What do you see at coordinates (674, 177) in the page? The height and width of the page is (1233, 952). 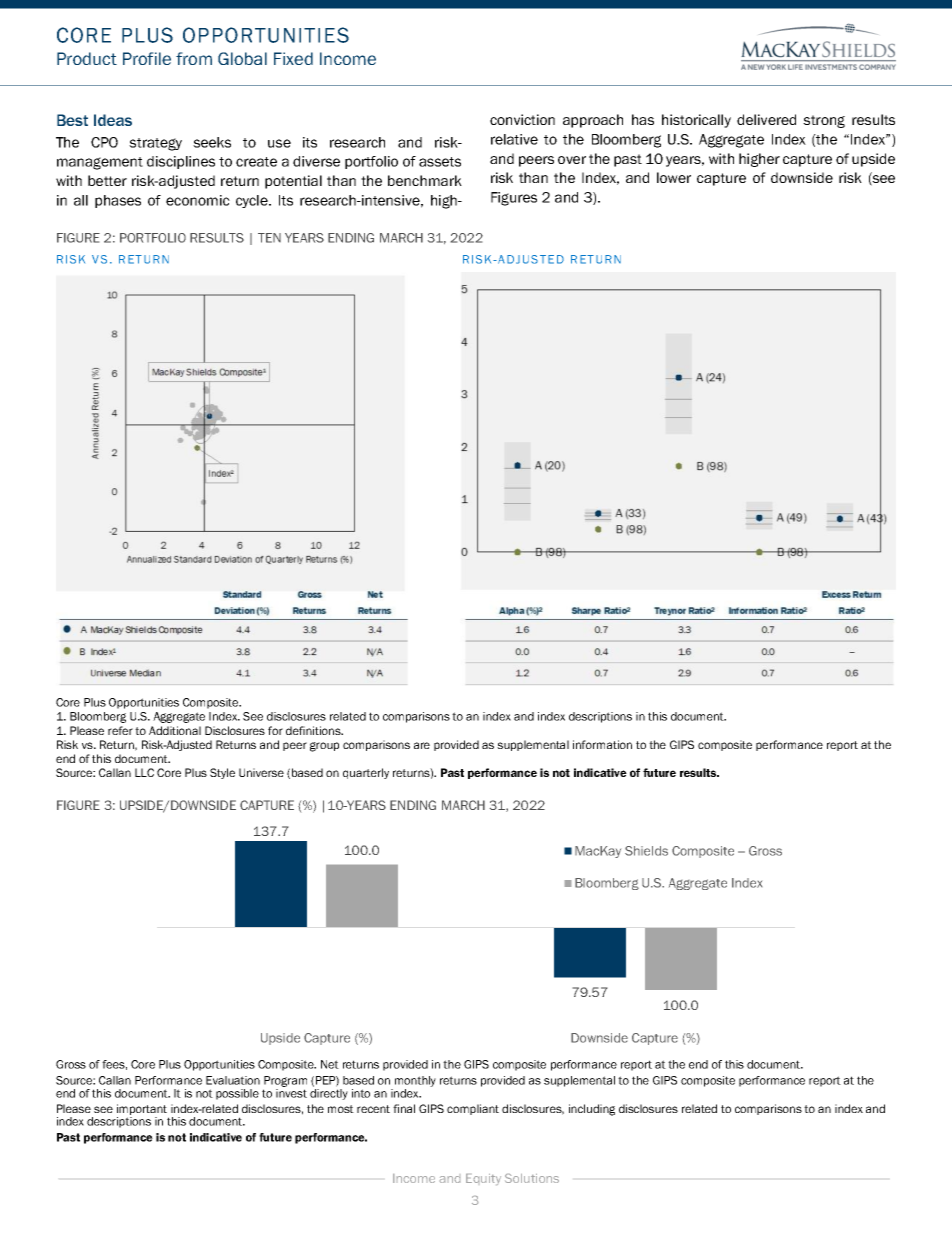 I see `lower` at bounding box center [674, 177].
